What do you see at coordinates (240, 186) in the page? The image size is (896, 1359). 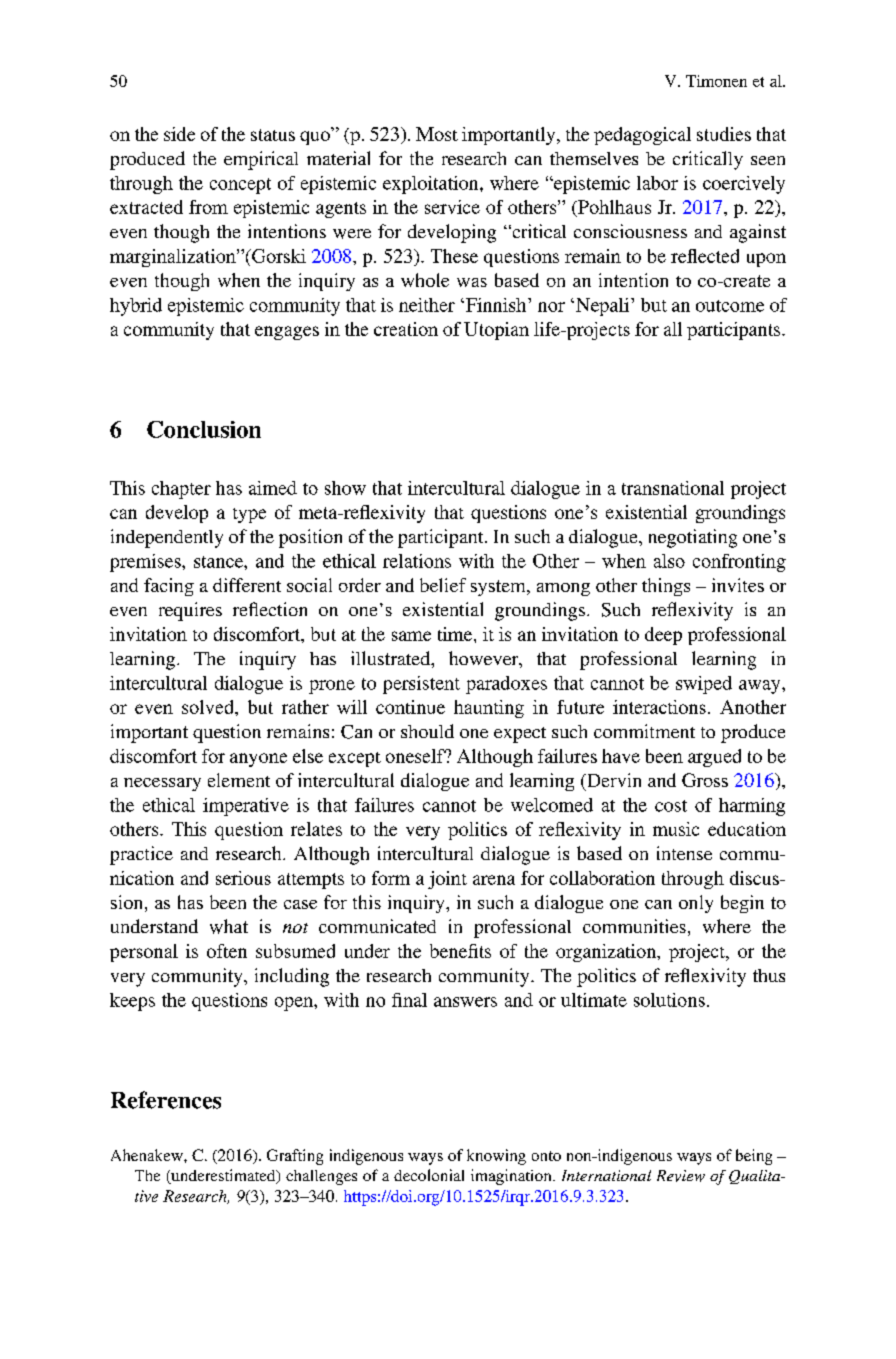 I see `concept` at bounding box center [240, 186].
